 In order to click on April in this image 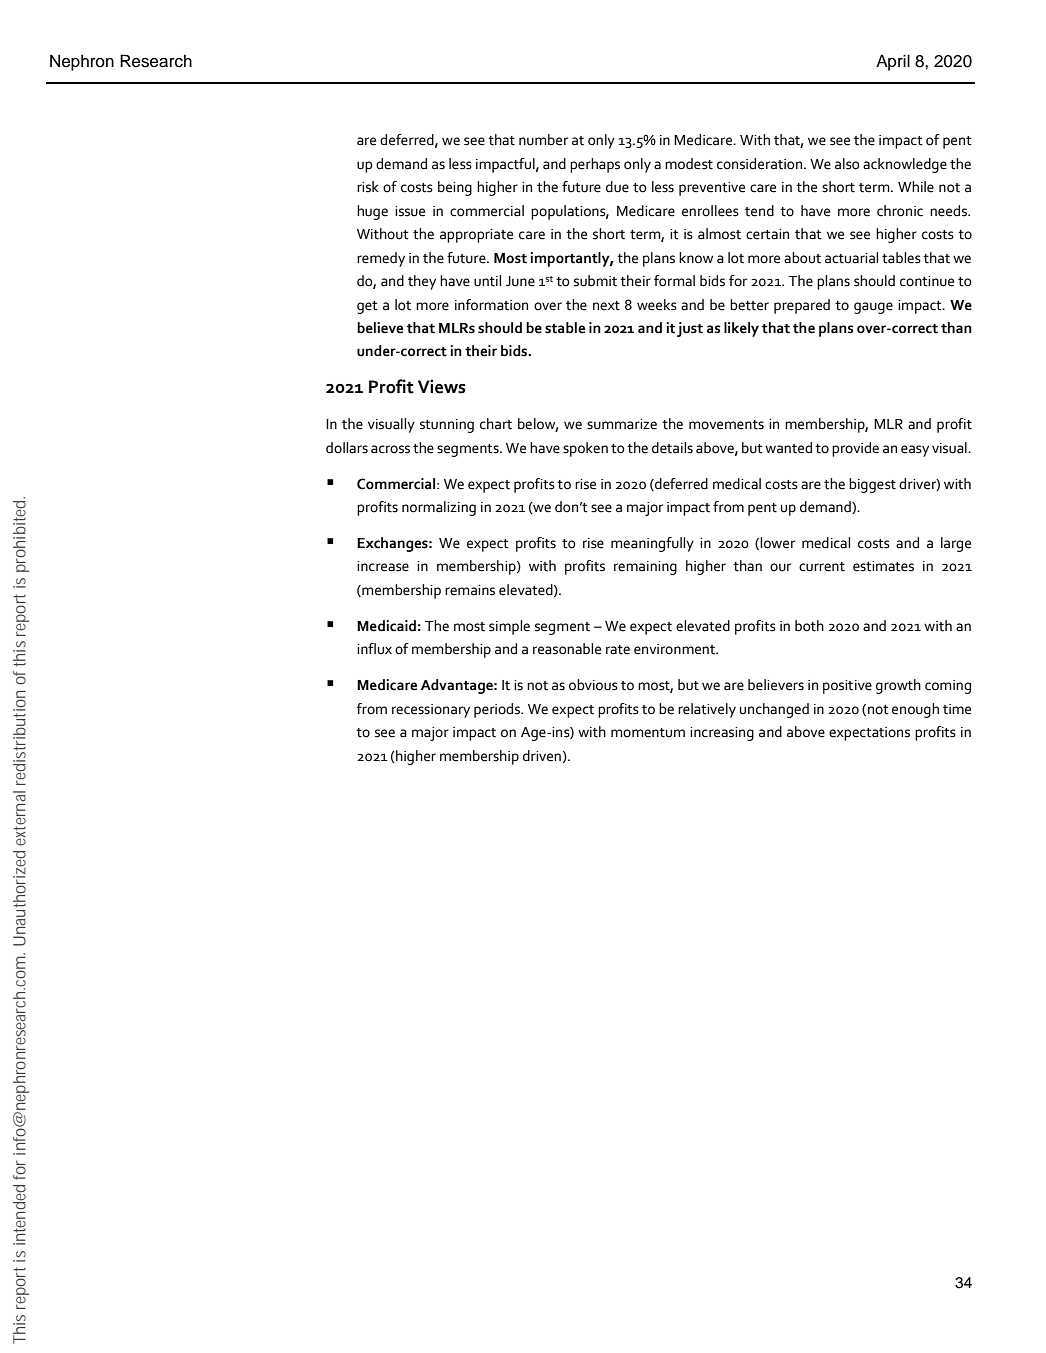, I will do `click(893, 62)`.
